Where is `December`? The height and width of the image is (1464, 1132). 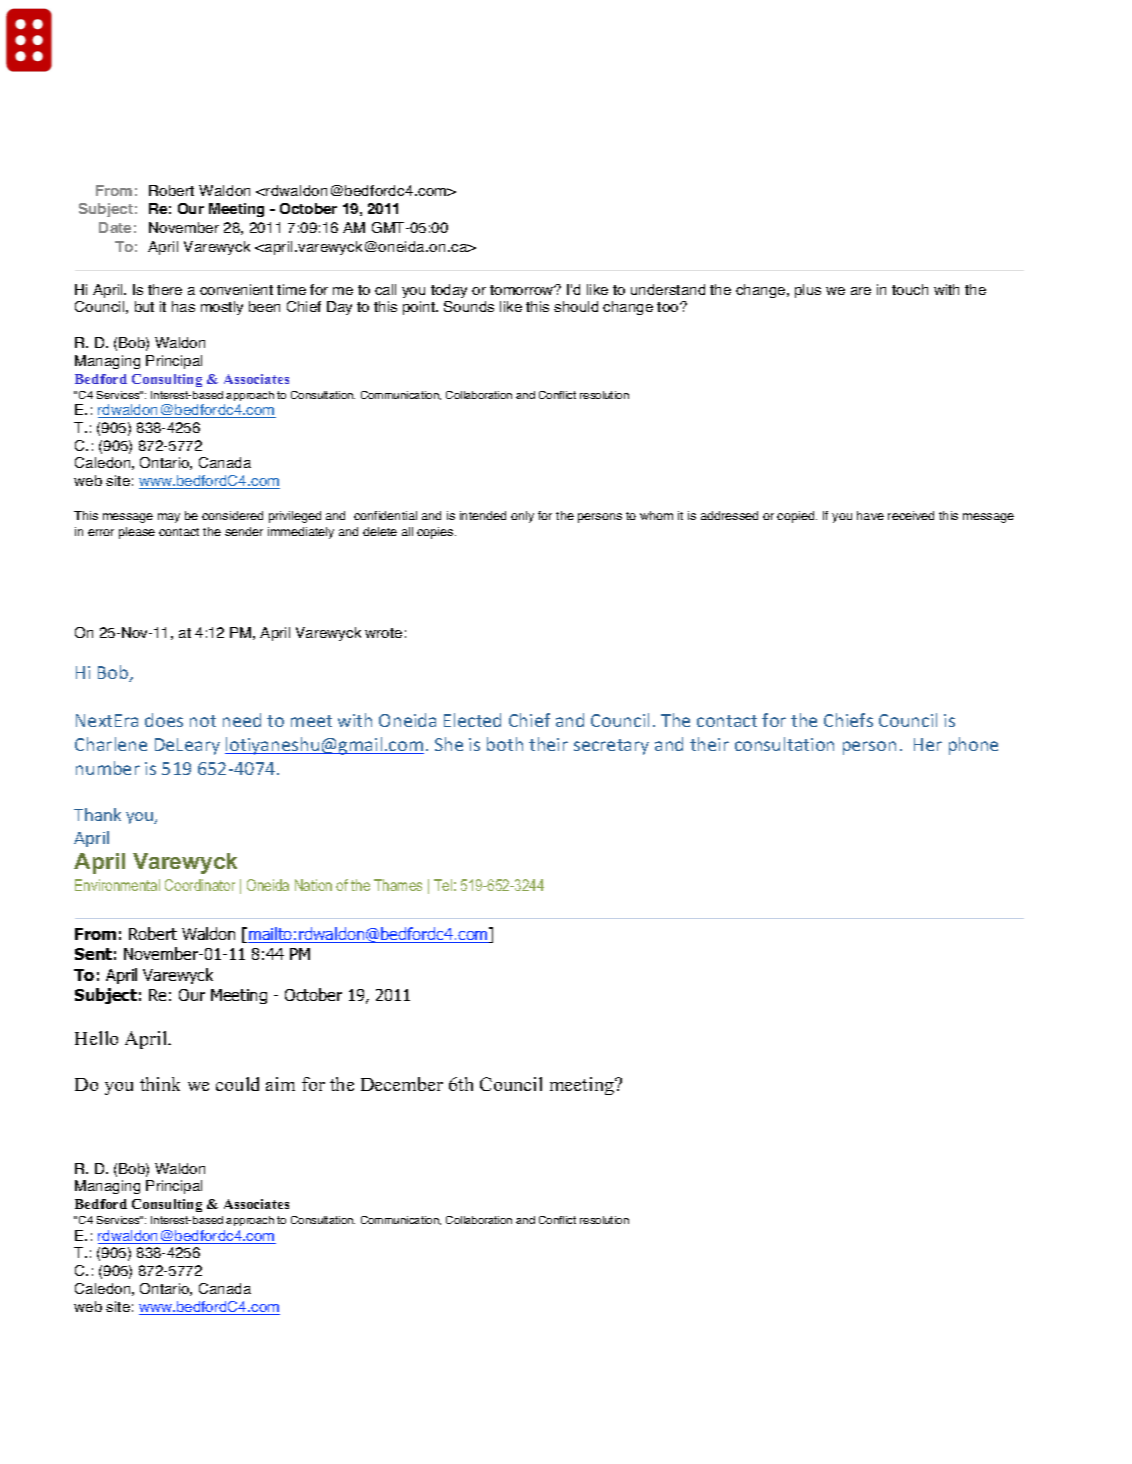
December is located at coordinates (402, 1084).
